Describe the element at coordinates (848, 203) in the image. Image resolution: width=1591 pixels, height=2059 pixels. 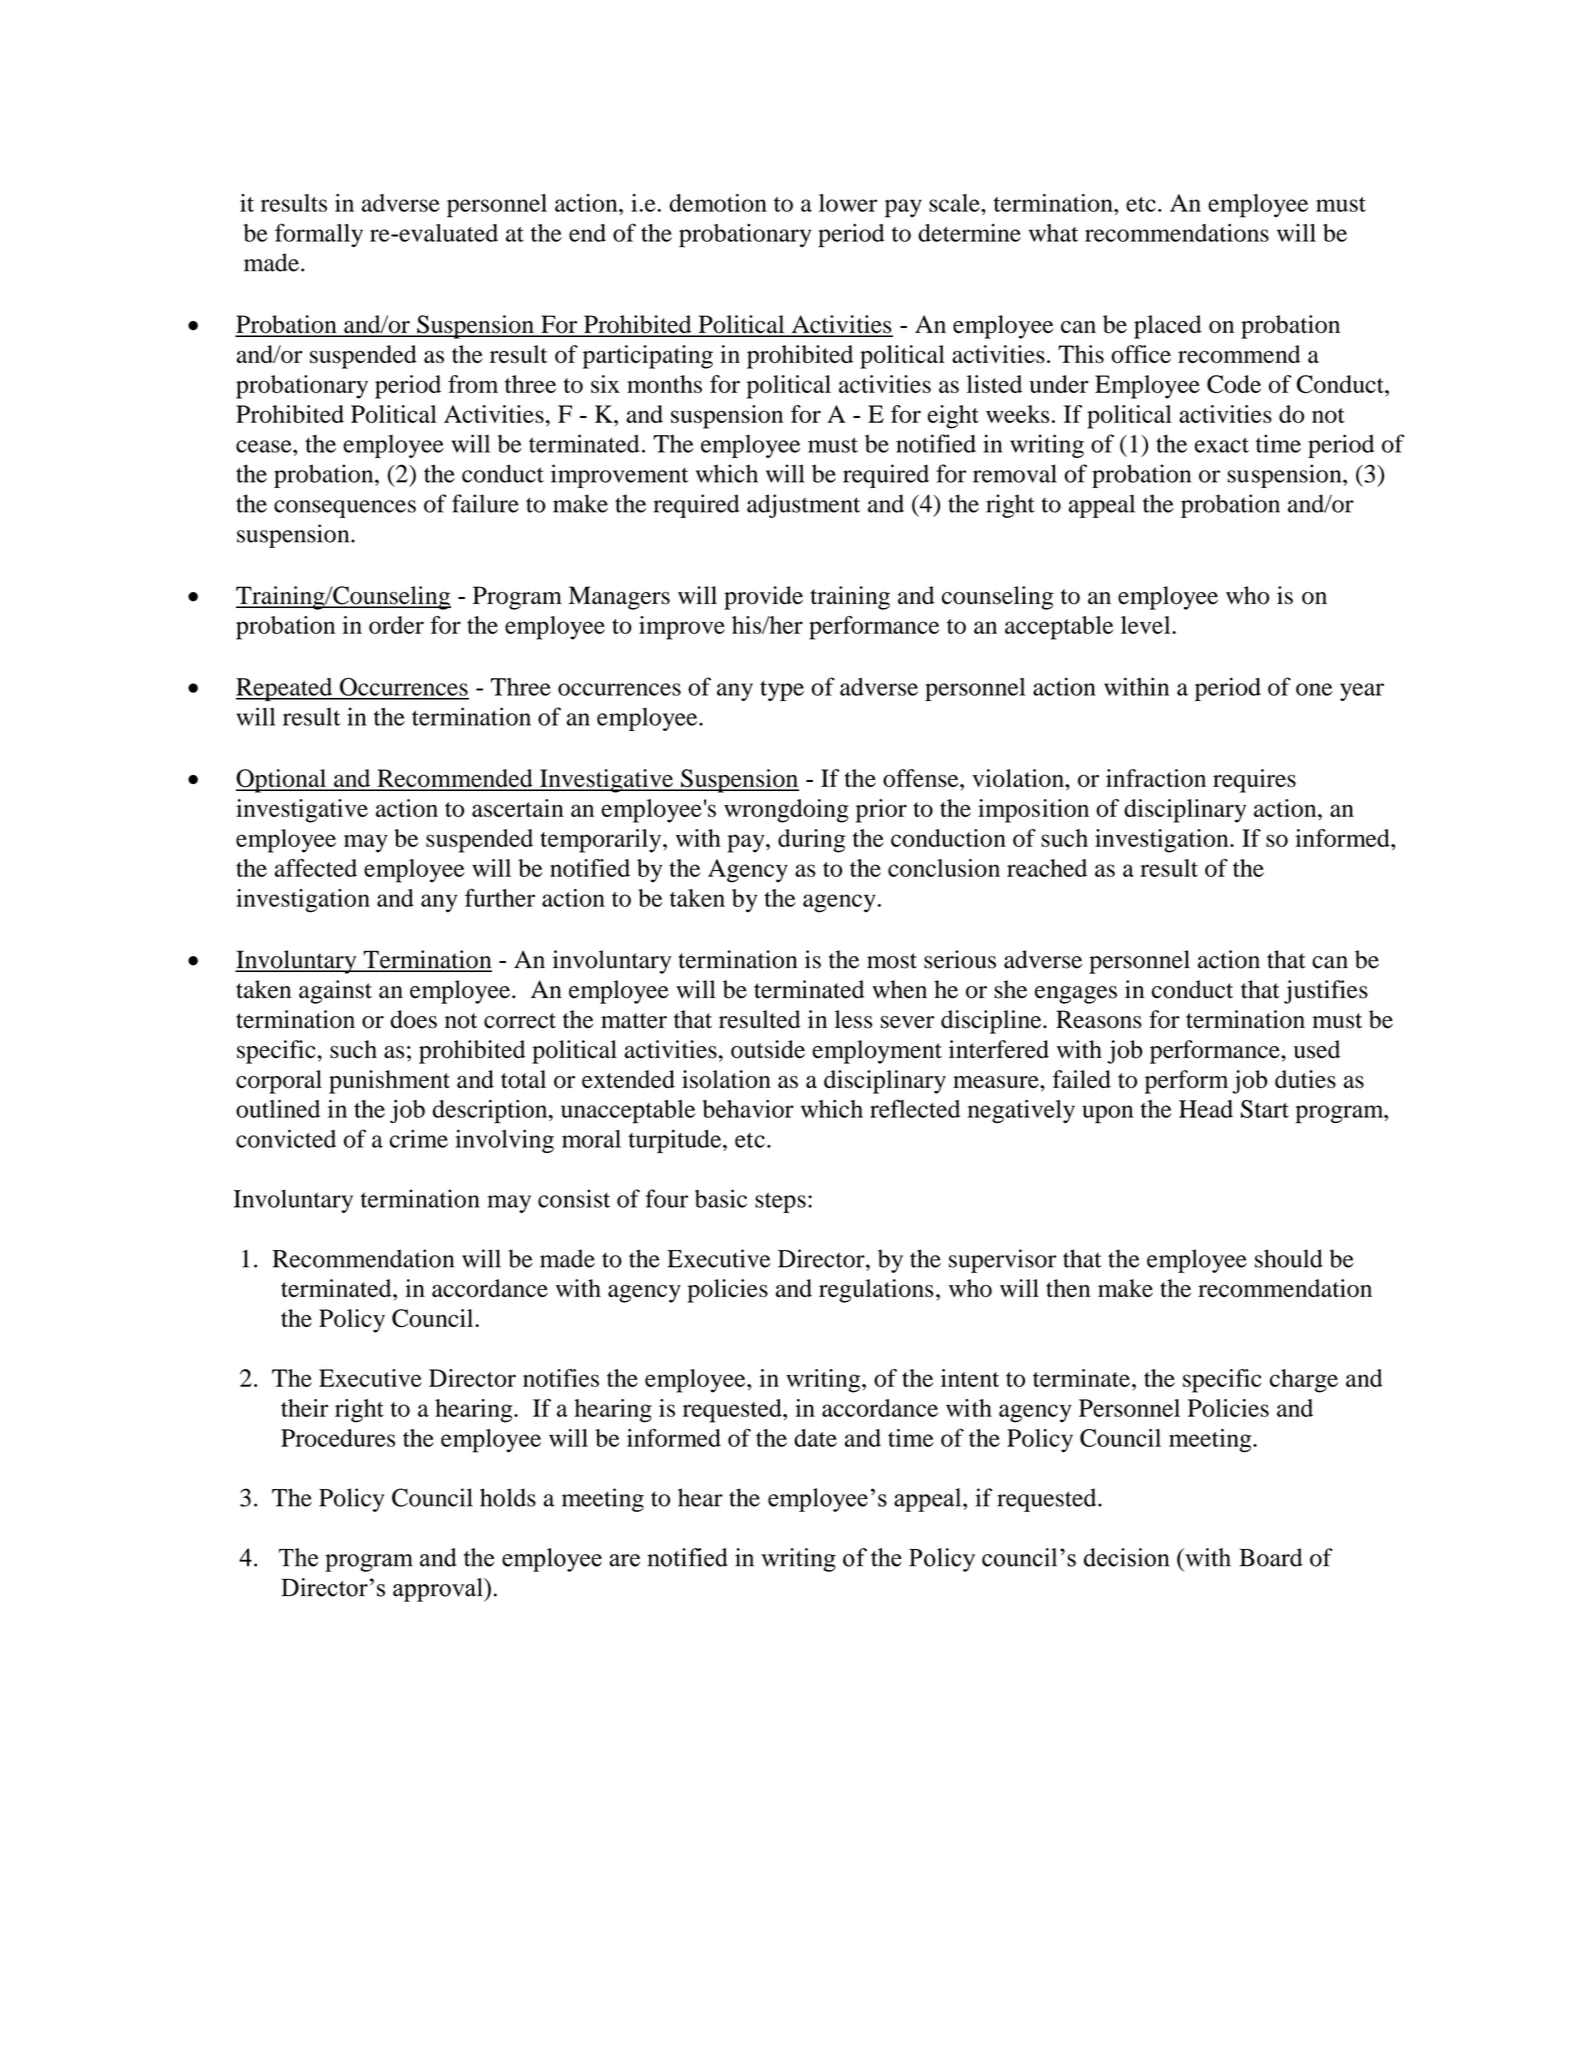
I see `lower` at that location.
